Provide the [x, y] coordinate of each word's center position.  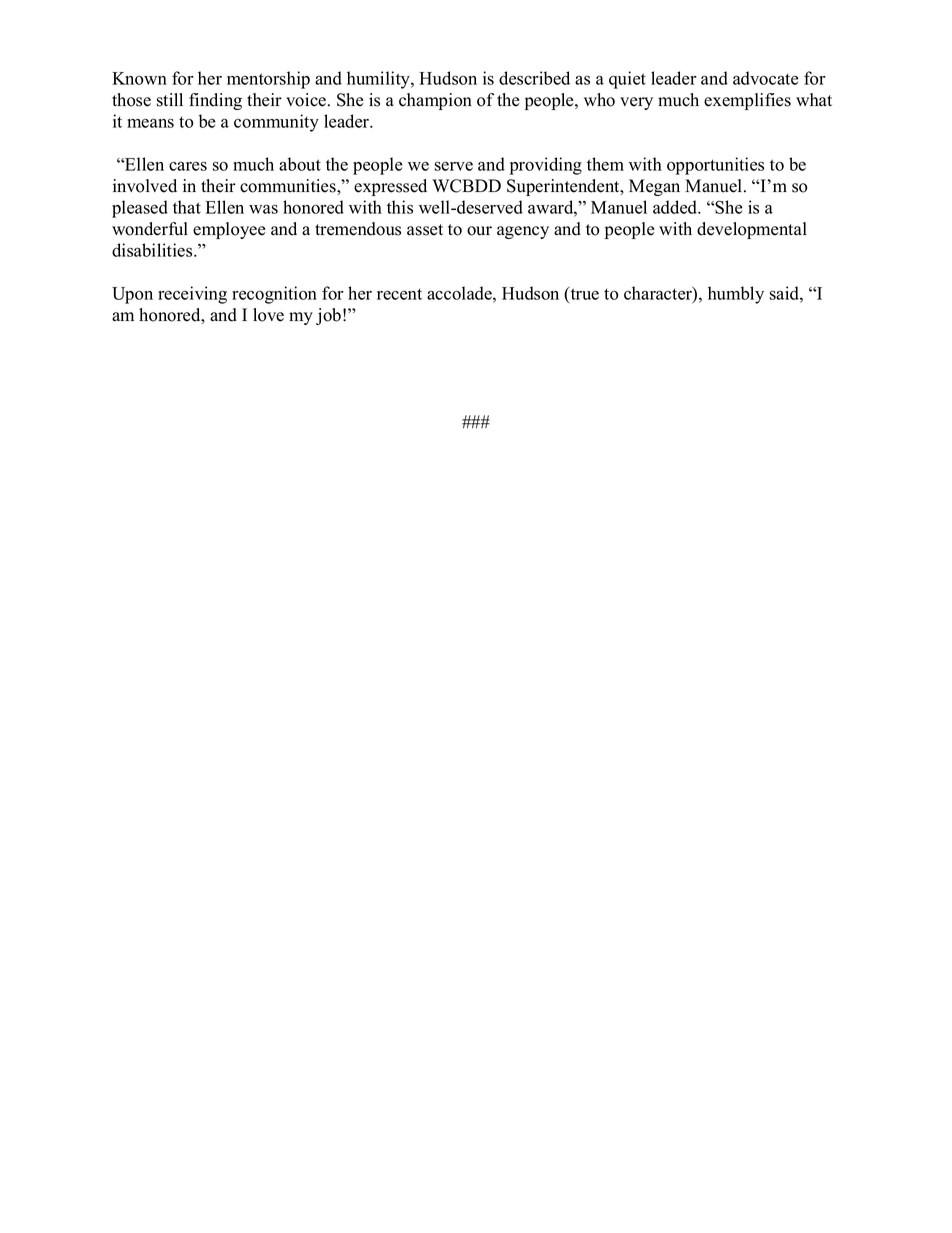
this [400, 207]
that [187, 207]
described [534, 78]
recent [399, 294]
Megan [654, 187]
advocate [766, 78]
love [268, 315]
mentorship [268, 80]
